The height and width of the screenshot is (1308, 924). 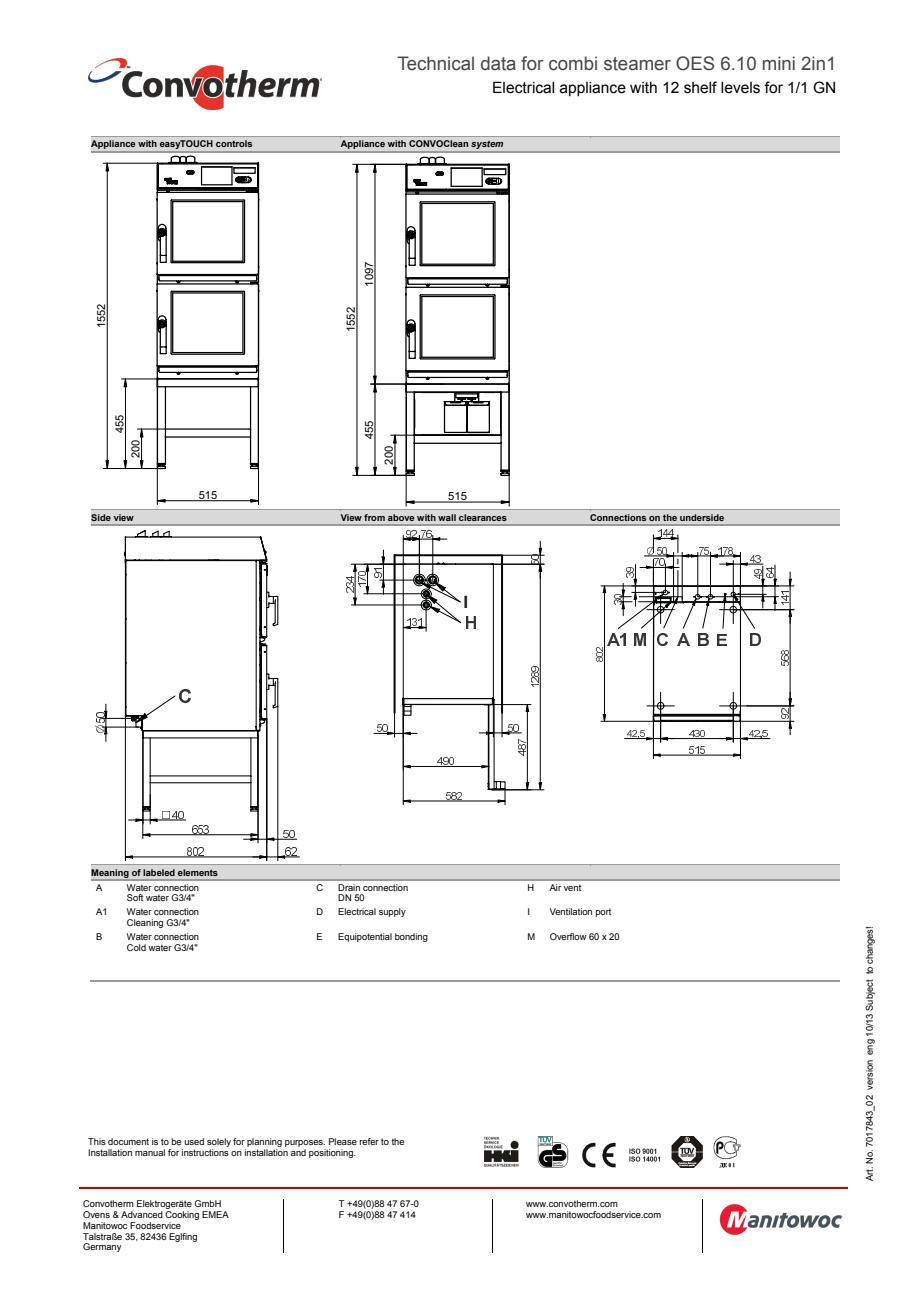 I want to click on bonding, so click(x=411, y=937).
